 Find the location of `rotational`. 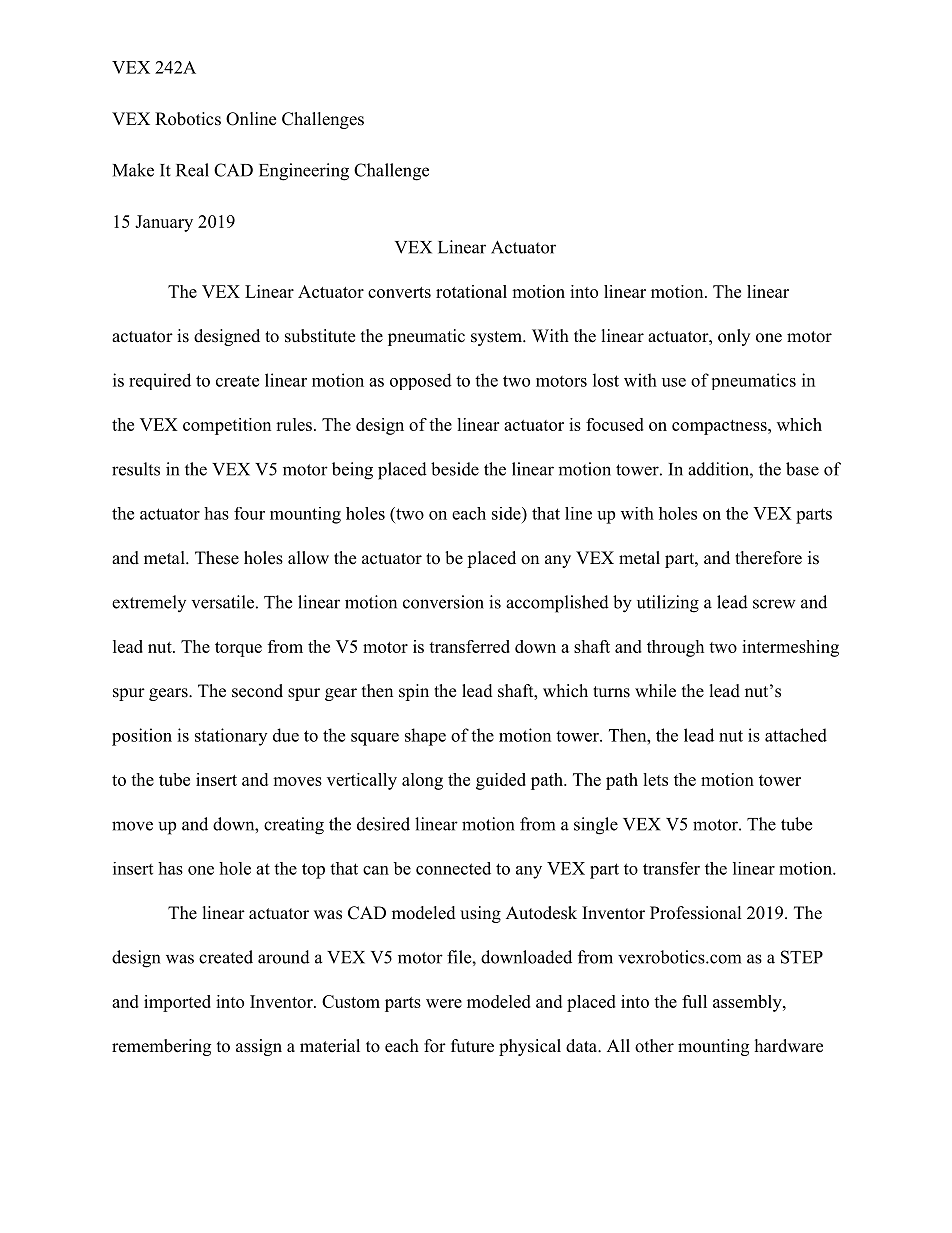

rotational is located at coordinates (471, 291).
